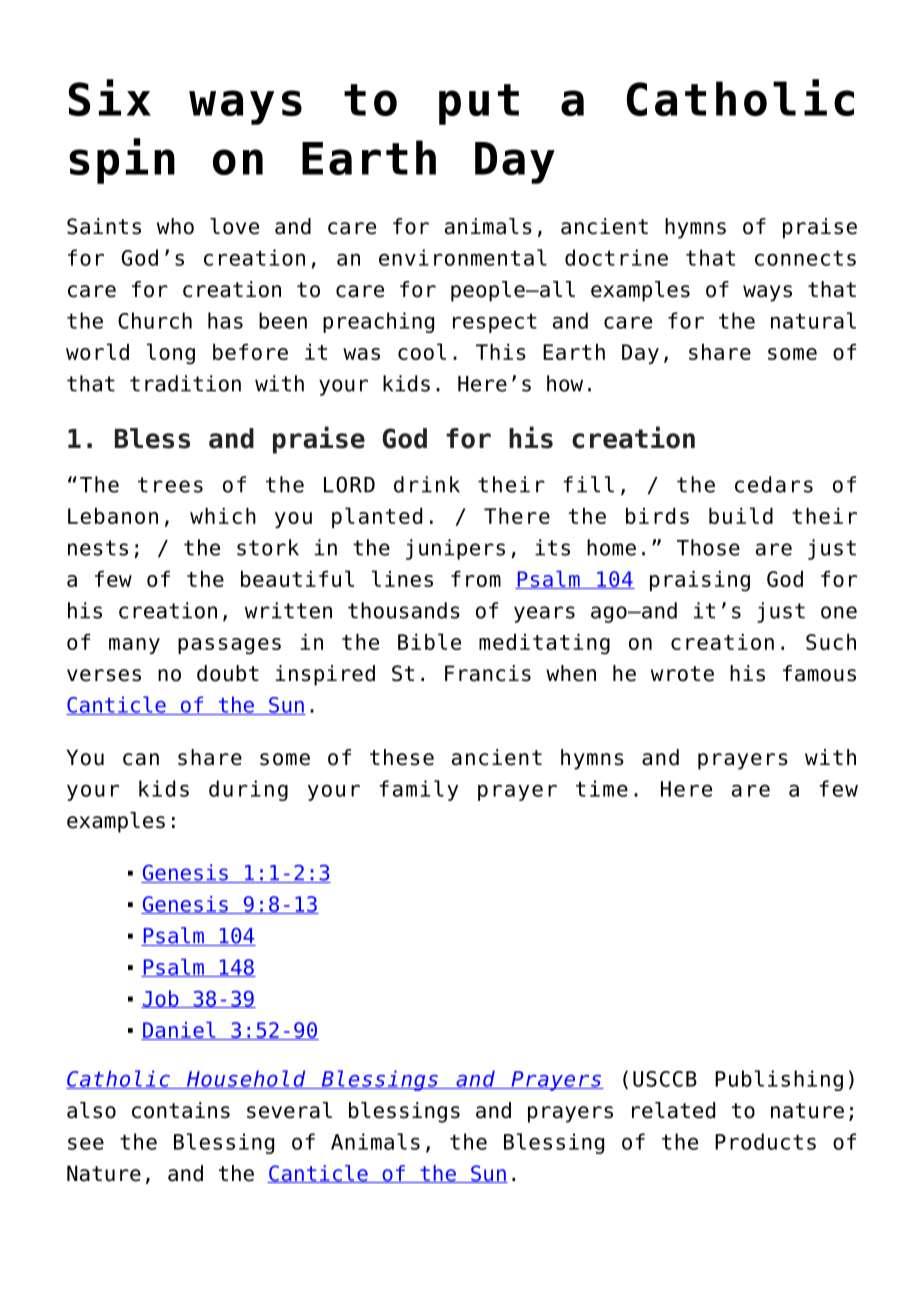  What do you see at coordinates (418, 790) in the document?
I see `family` at bounding box center [418, 790].
